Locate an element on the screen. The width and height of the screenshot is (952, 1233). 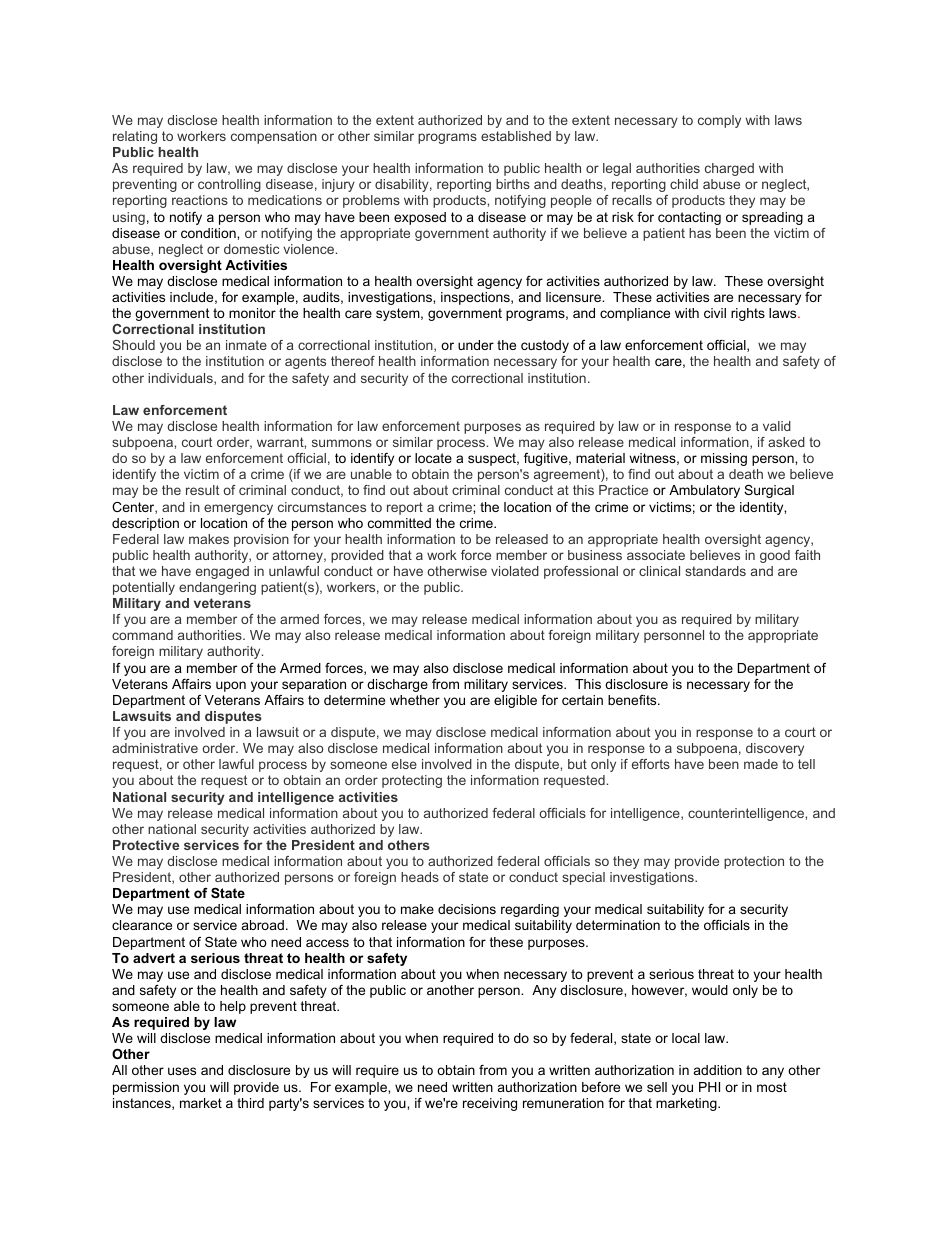
eligible is located at coordinates (515, 701).
